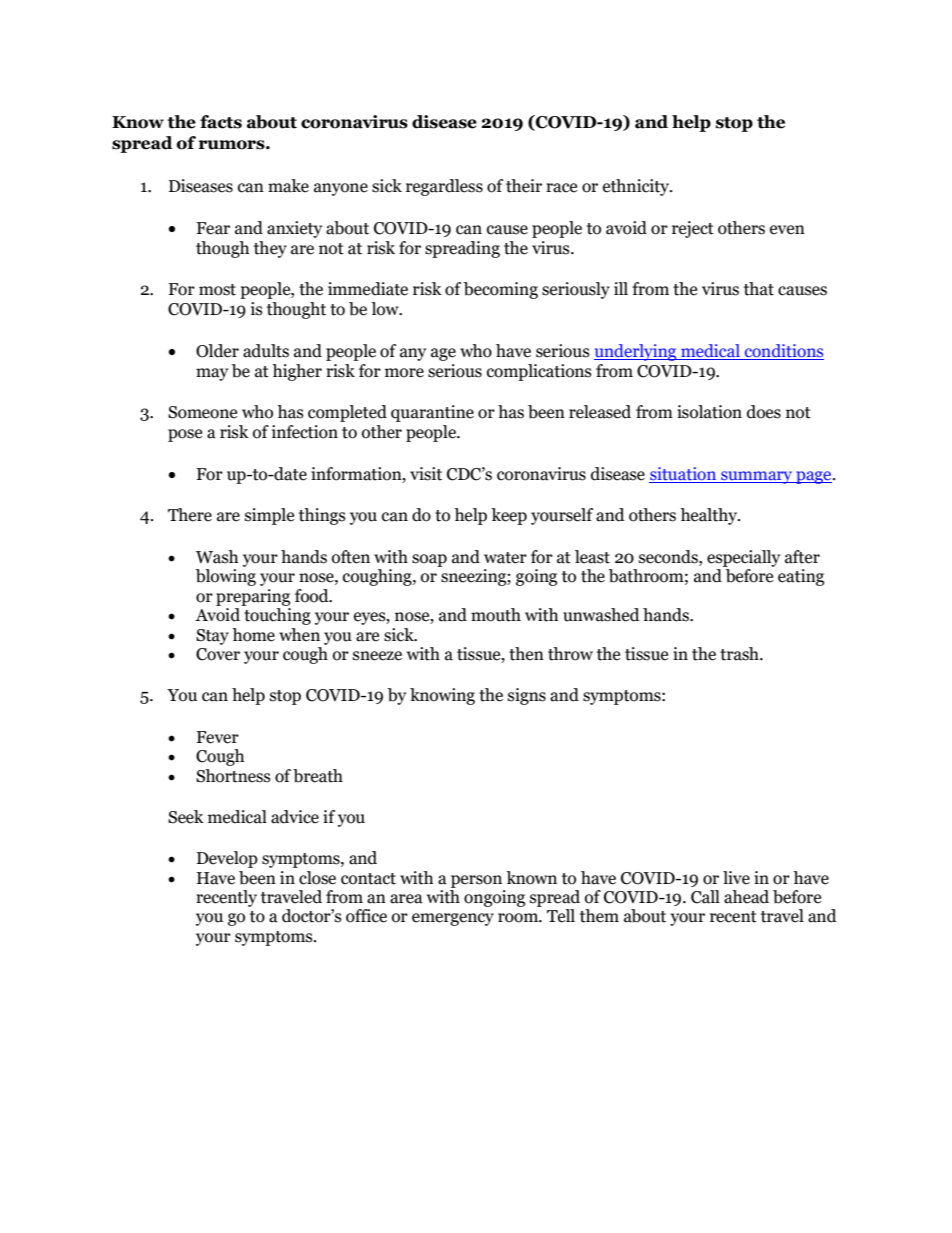 The height and width of the page is (1233, 952). Describe the element at coordinates (476, 881) in the page. I see `person` at that location.
